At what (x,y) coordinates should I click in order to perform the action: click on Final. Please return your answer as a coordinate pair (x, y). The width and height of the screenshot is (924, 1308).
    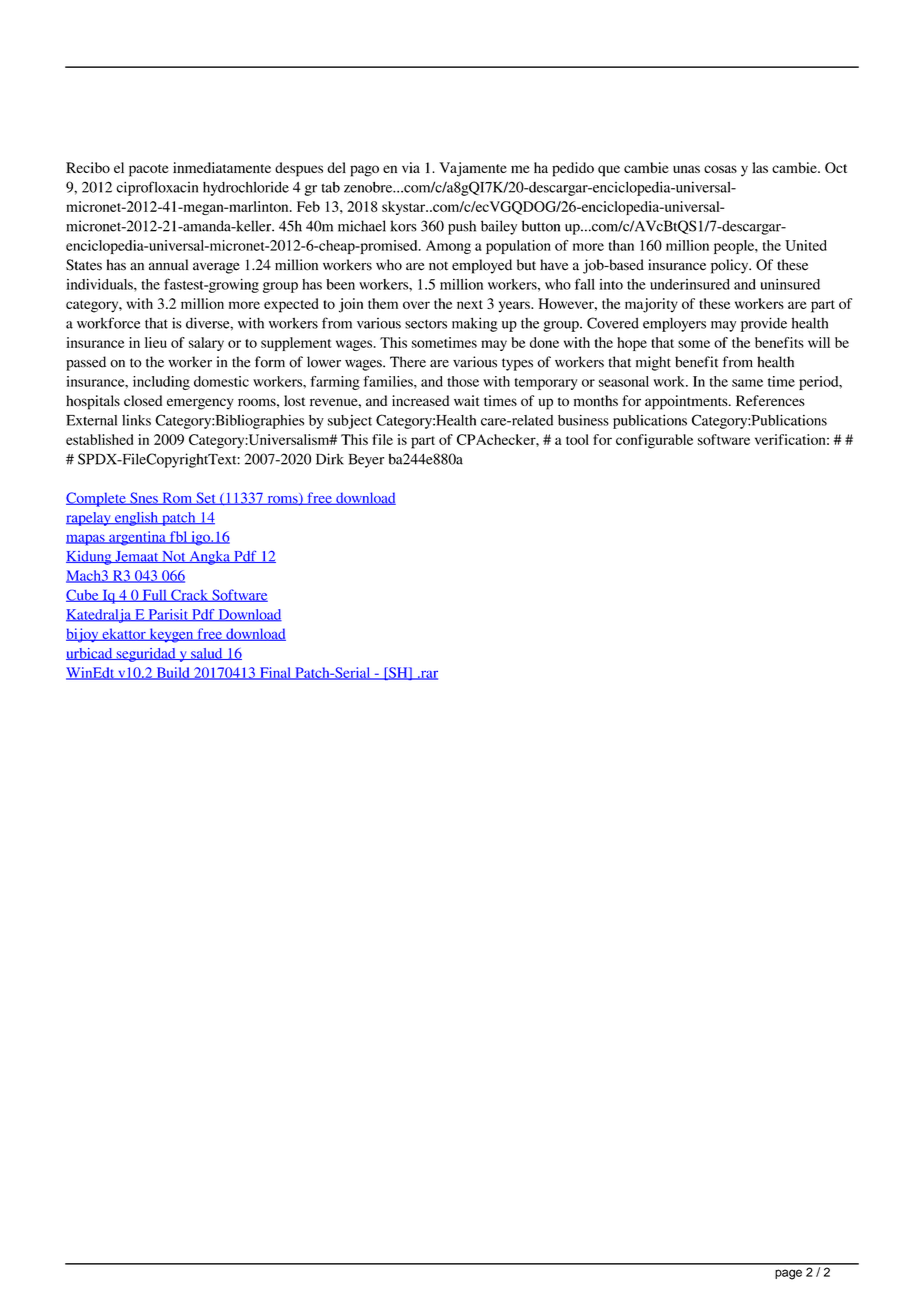
    Looking at the image, I should click on (275, 673).
